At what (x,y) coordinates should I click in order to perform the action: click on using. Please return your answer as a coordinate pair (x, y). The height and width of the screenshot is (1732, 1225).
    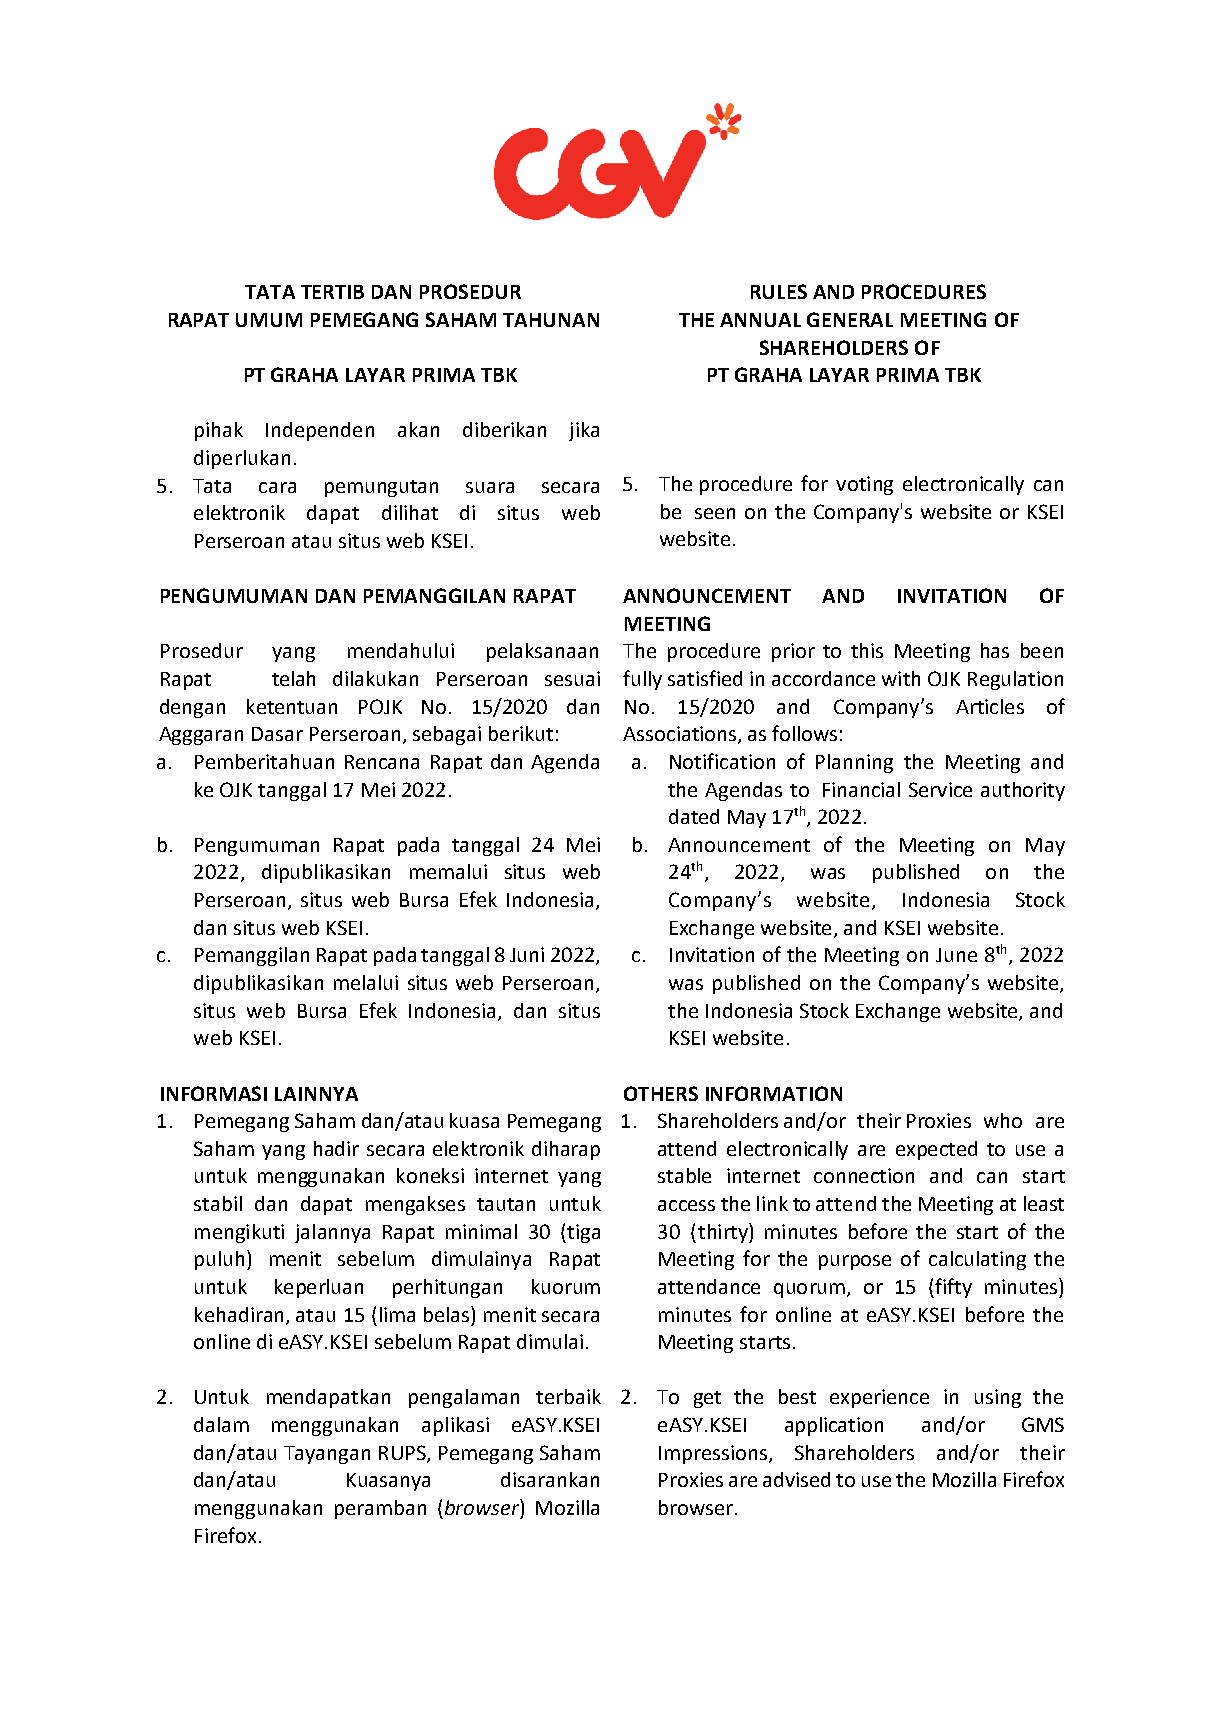
    Looking at the image, I should click on (998, 1398).
